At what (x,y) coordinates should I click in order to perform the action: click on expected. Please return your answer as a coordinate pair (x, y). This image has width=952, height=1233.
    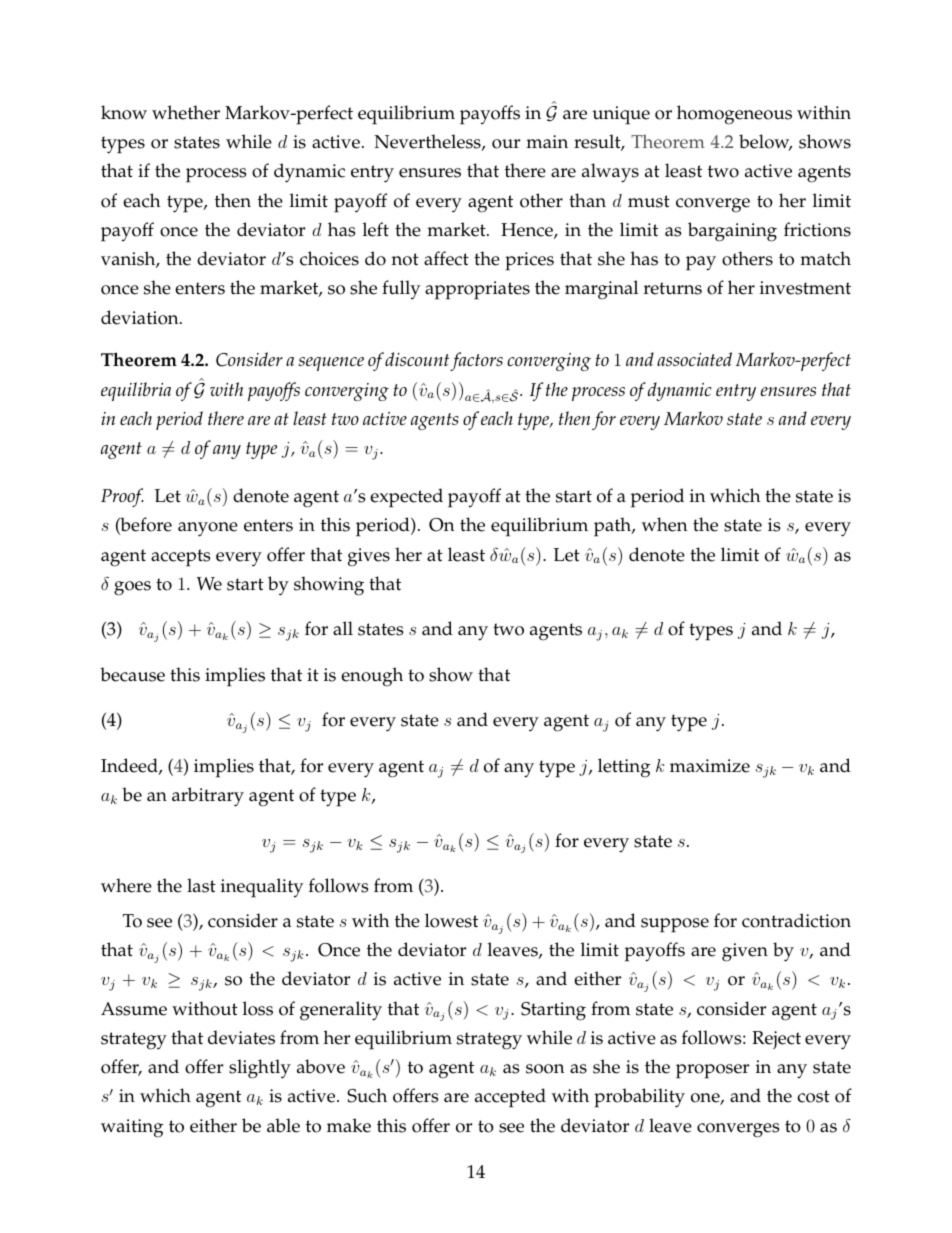
    Looking at the image, I should click on (406, 498).
